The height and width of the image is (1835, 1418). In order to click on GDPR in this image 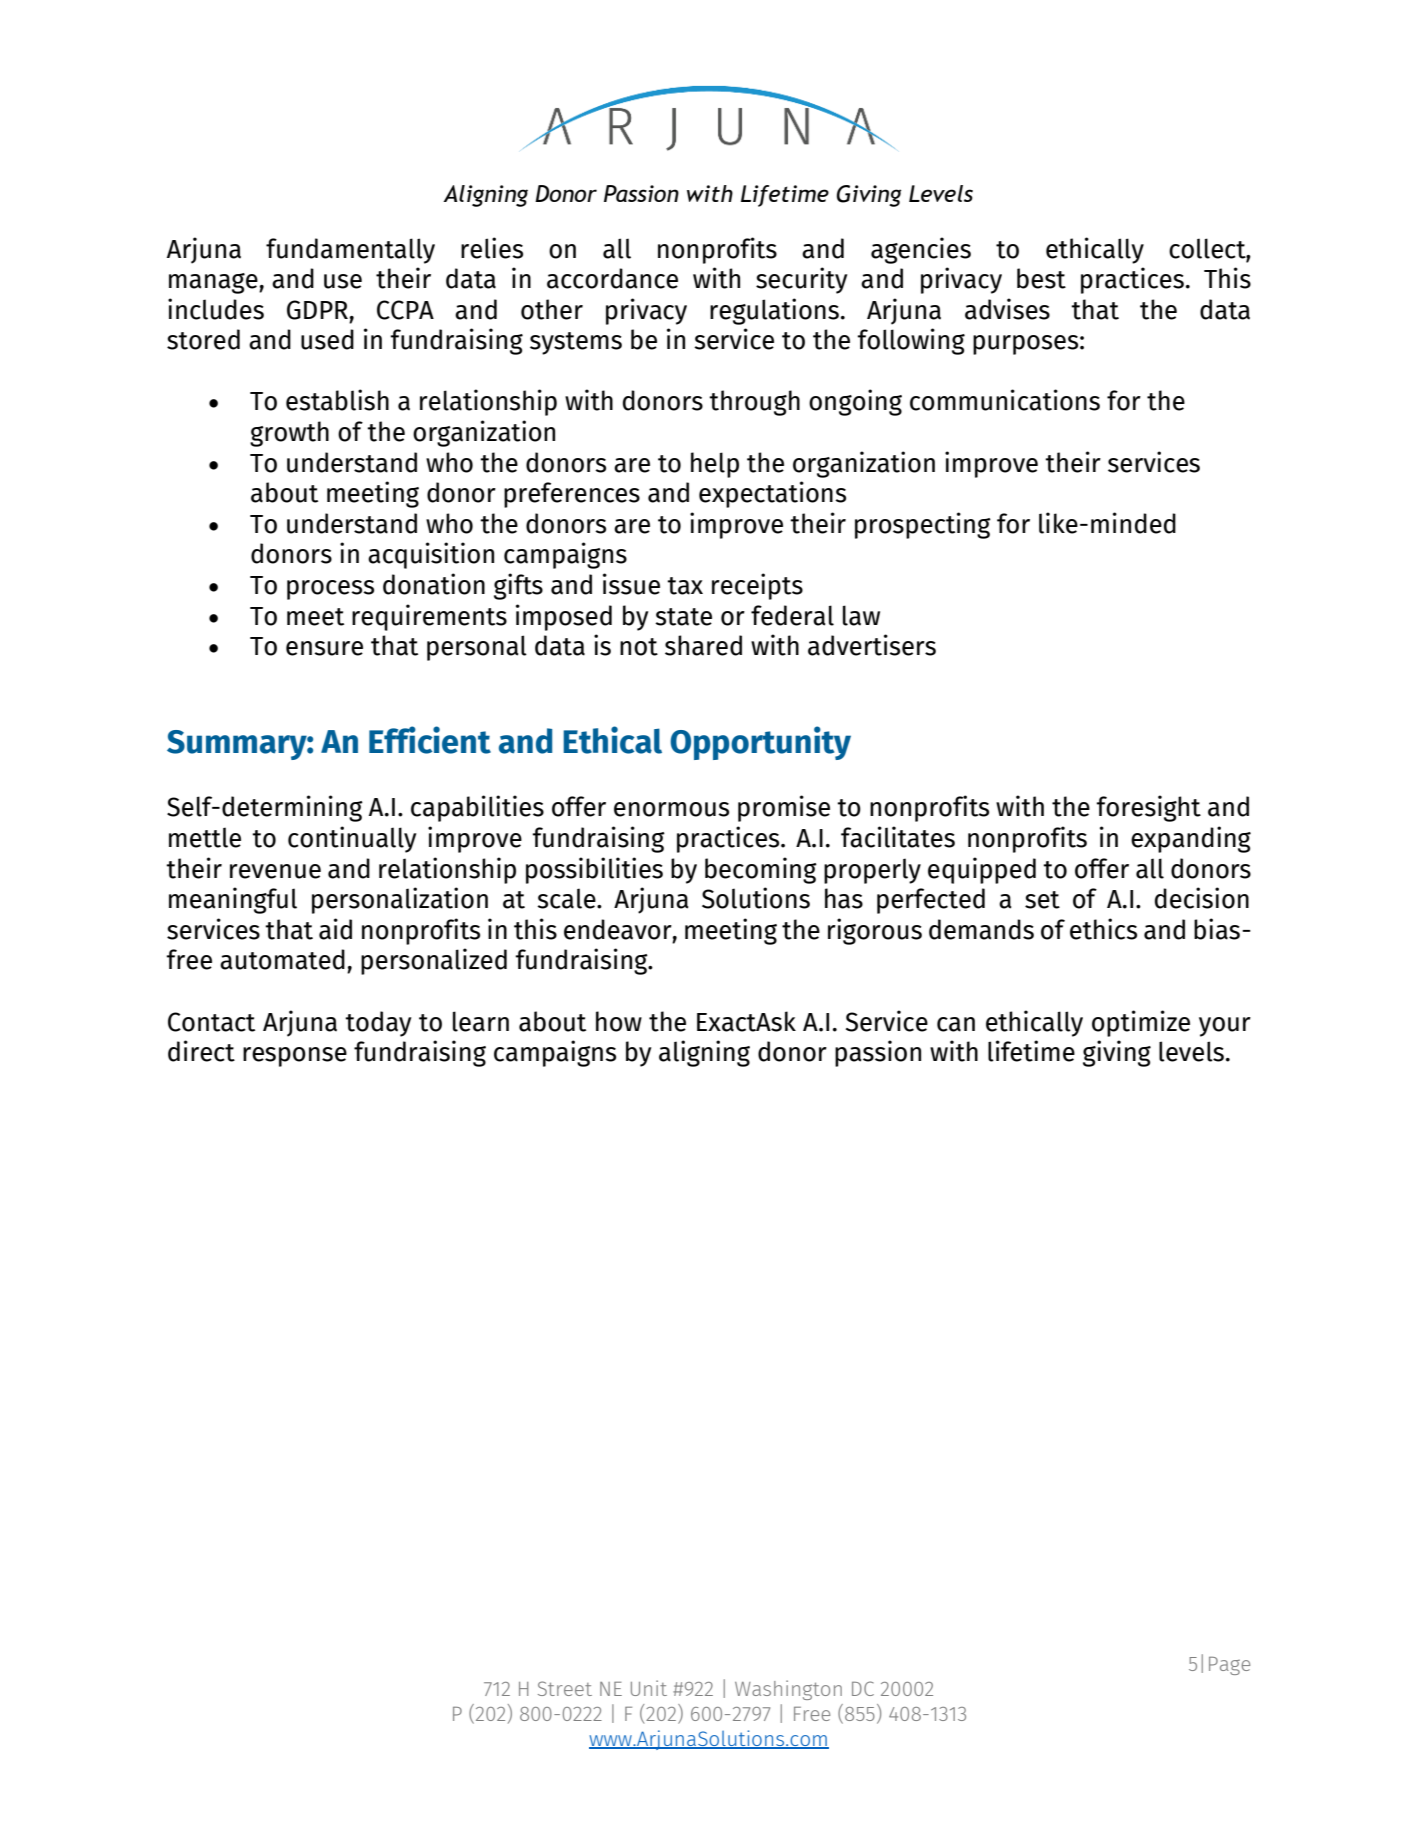, I will do `click(317, 310)`.
